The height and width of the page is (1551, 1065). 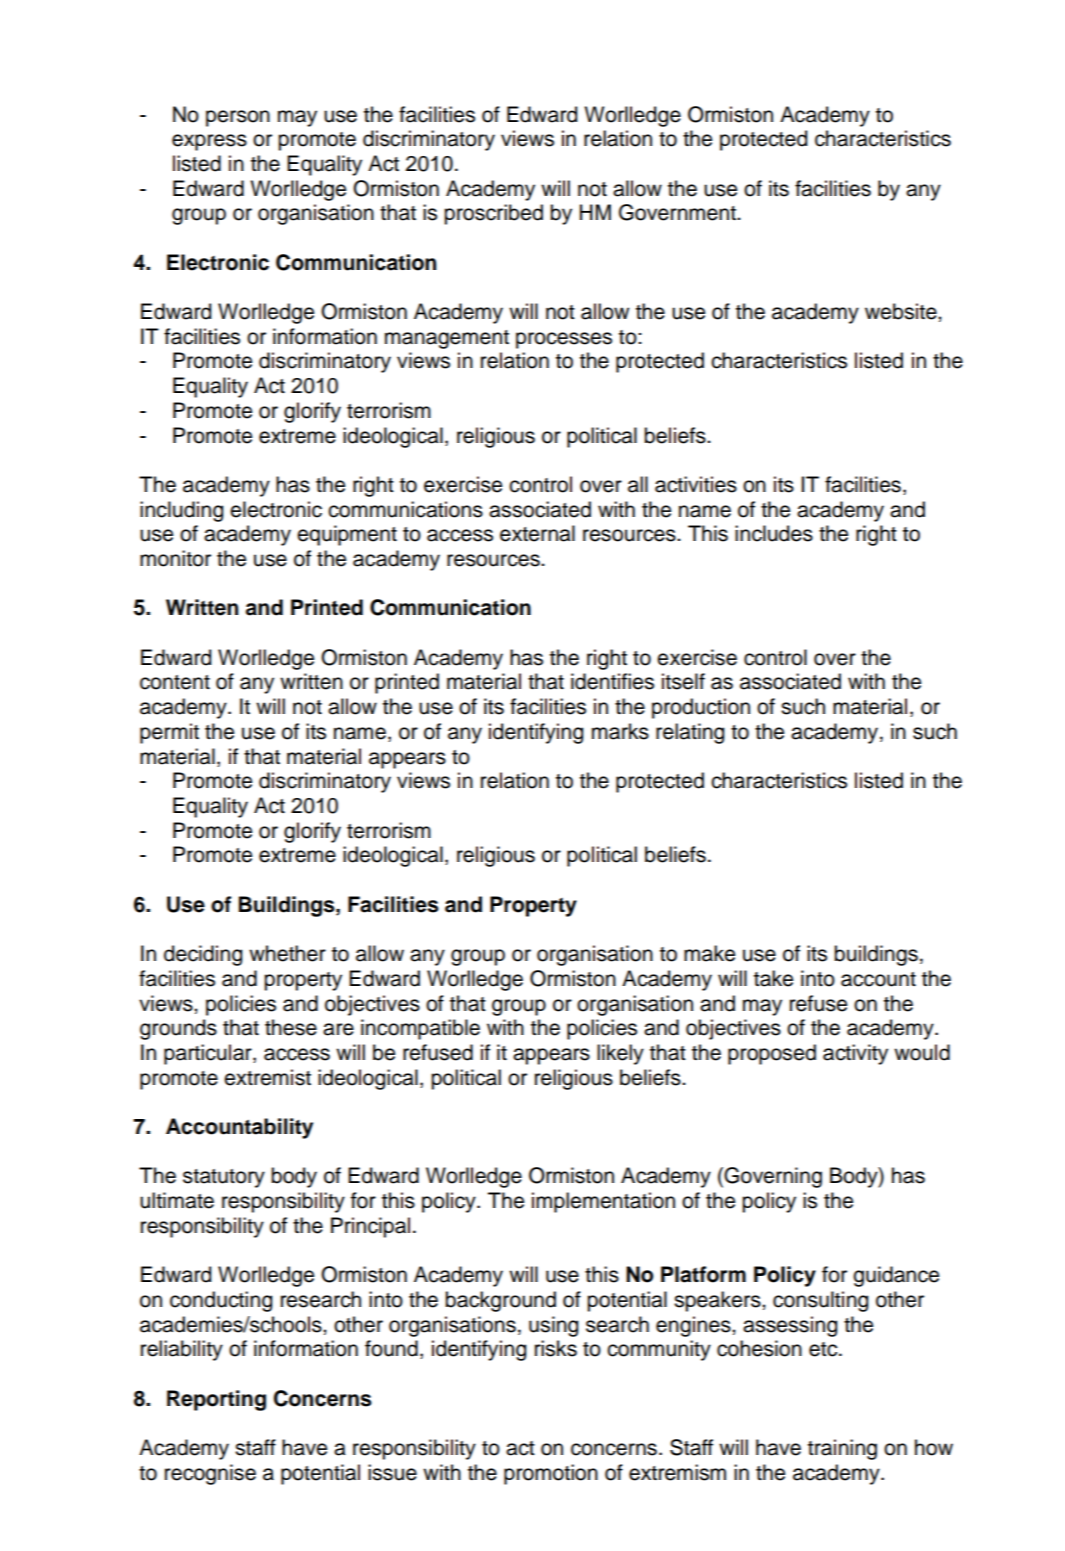 What do you see at coordinates (842, 1449) in the page?
I see `training` at bounding box center [842, 1449].
